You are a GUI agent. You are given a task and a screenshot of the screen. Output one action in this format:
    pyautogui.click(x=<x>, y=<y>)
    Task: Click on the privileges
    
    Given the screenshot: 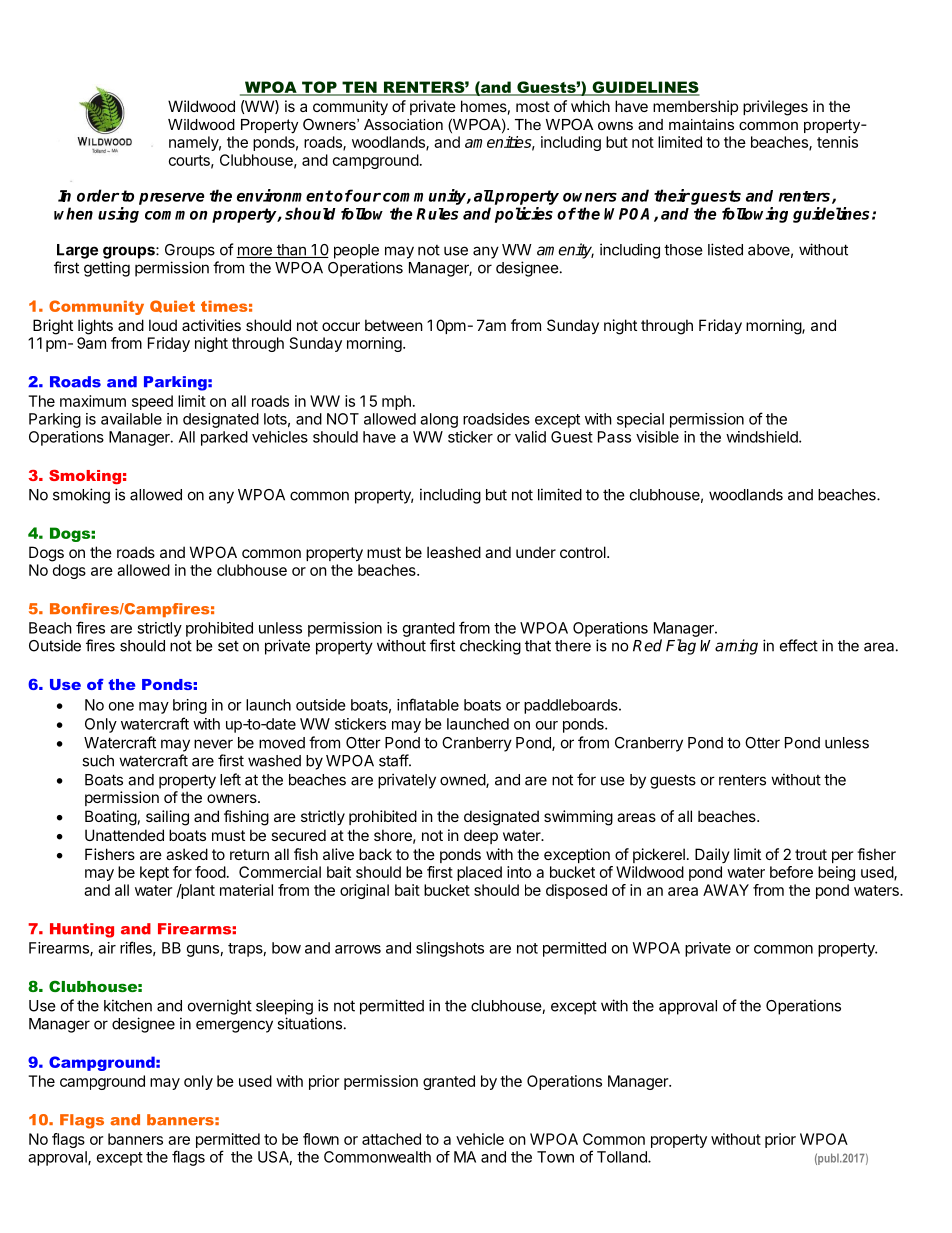 What is the action you would take?
    pyautogui.click(x=775, y=108)
